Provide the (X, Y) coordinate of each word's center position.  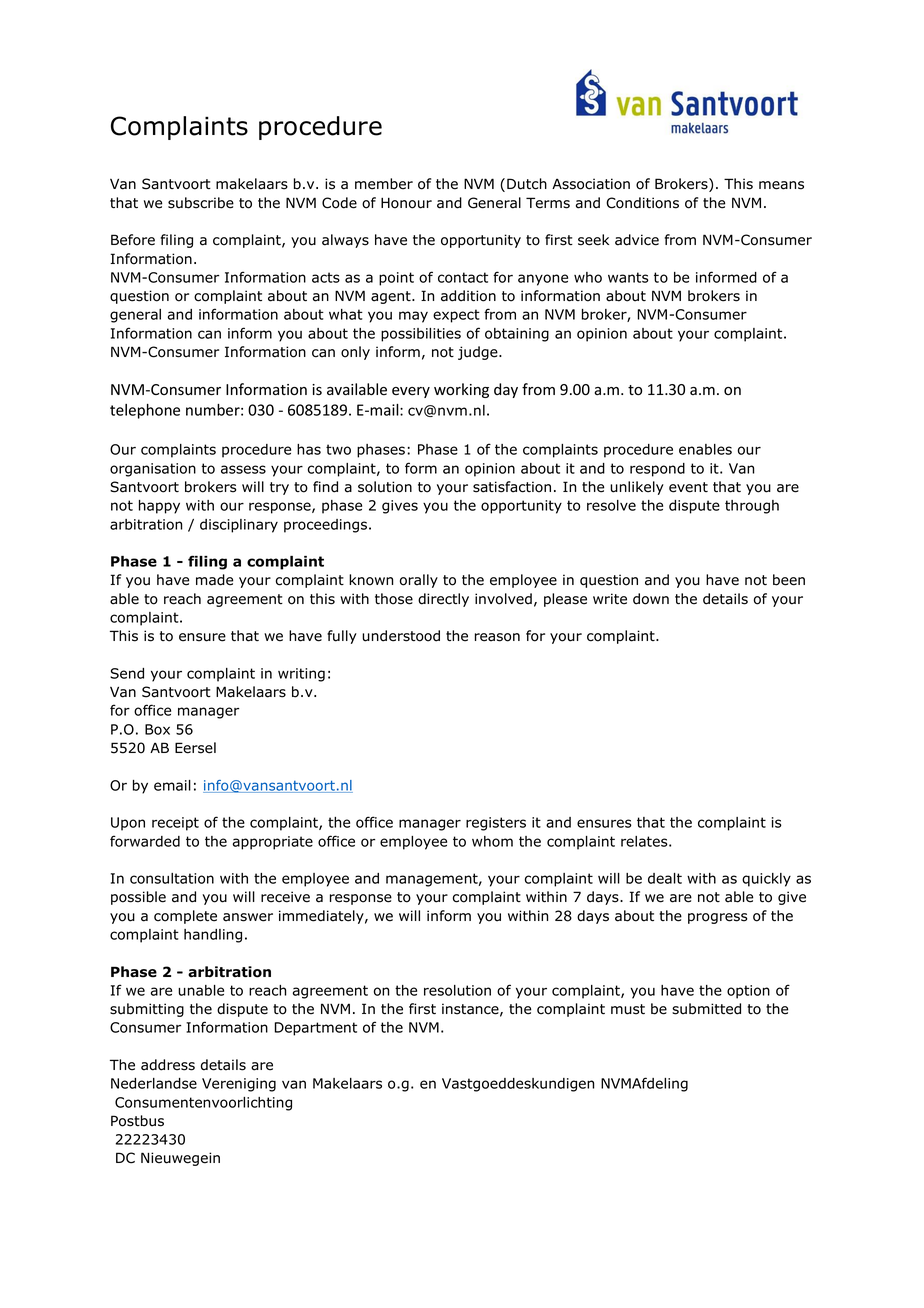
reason (497, 637)
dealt (665, 878)
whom (492, 841)
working (461, 390)
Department (316, 1029)
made (214, 580)
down (651, 599)
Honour (406, 203)
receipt (175, 824)
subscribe (201, 203)
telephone (145, 411)
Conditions (642, 203)
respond (657, 470)
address (168, 1065)
